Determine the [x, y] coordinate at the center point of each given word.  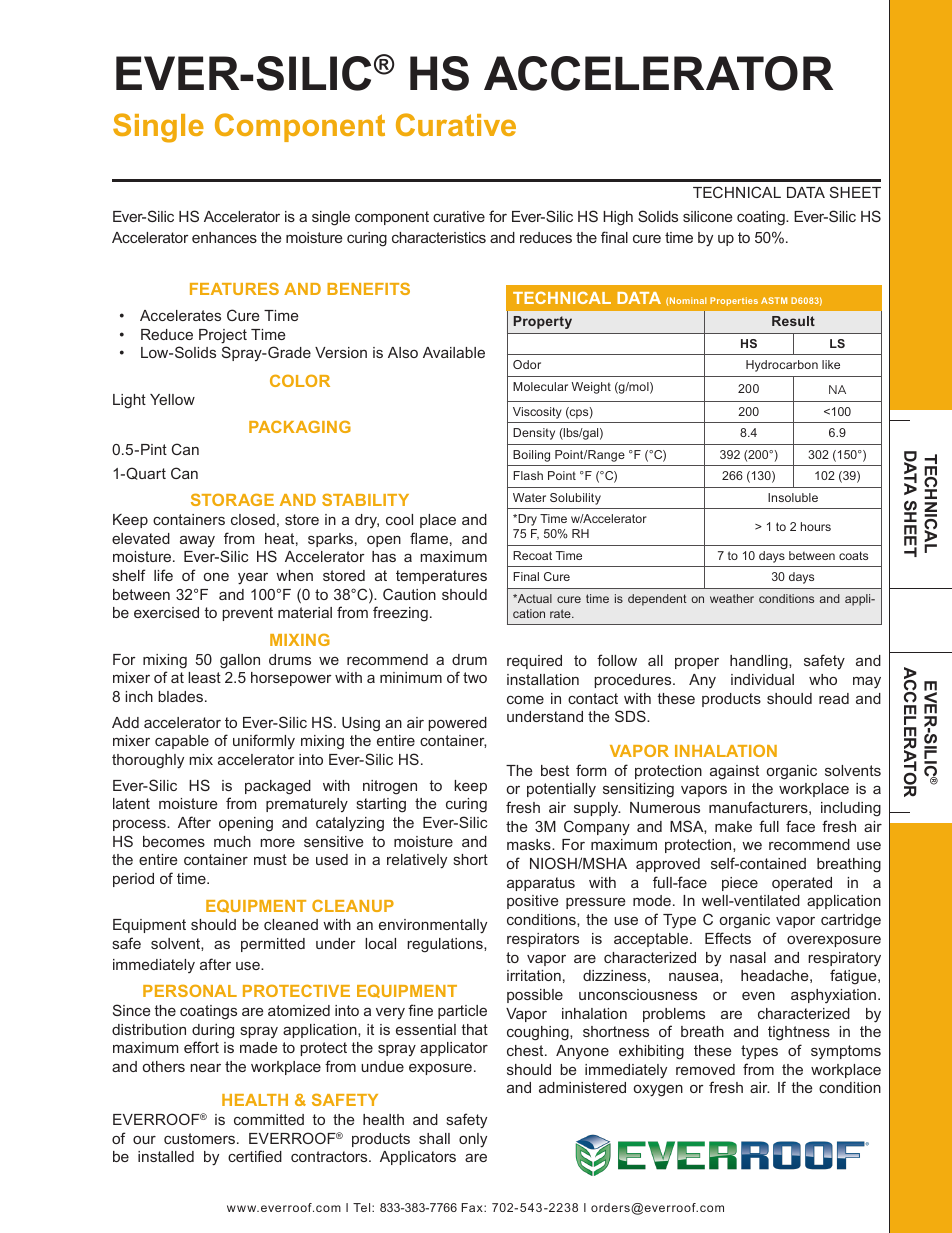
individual [762, 679]
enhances [224, 237]
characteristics [439, 237]
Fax [473, 1207]
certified [255, 1156]
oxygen [658, 1090]
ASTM [774, 300]
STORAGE [232, 499]
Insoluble [793, 497]
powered [457, 724]
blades [182, 696]
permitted [273, 945]
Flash [528, 475]
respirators [543, 940]
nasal [748, 957]
